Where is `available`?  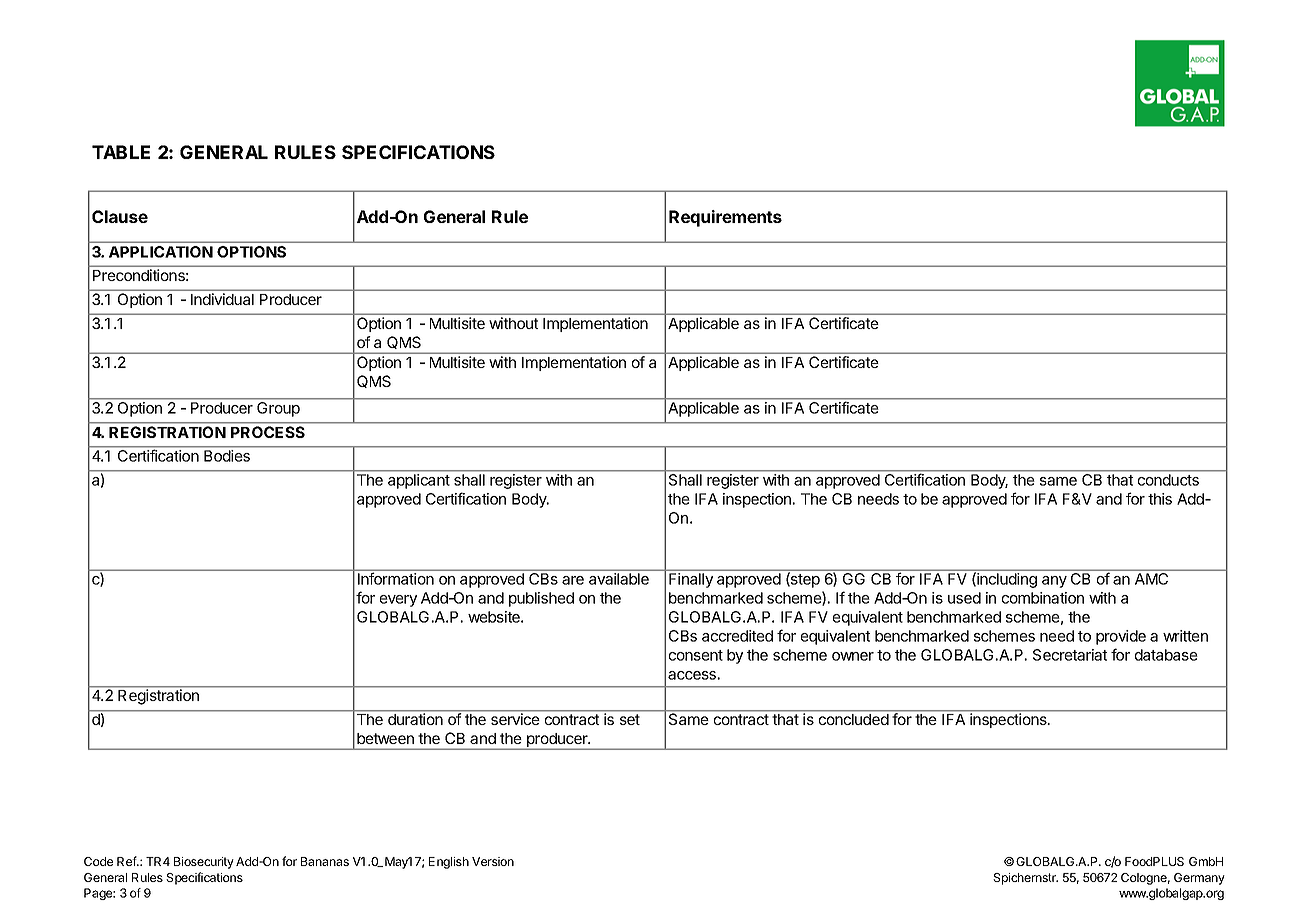 available is located at coordinates (619, 579).
